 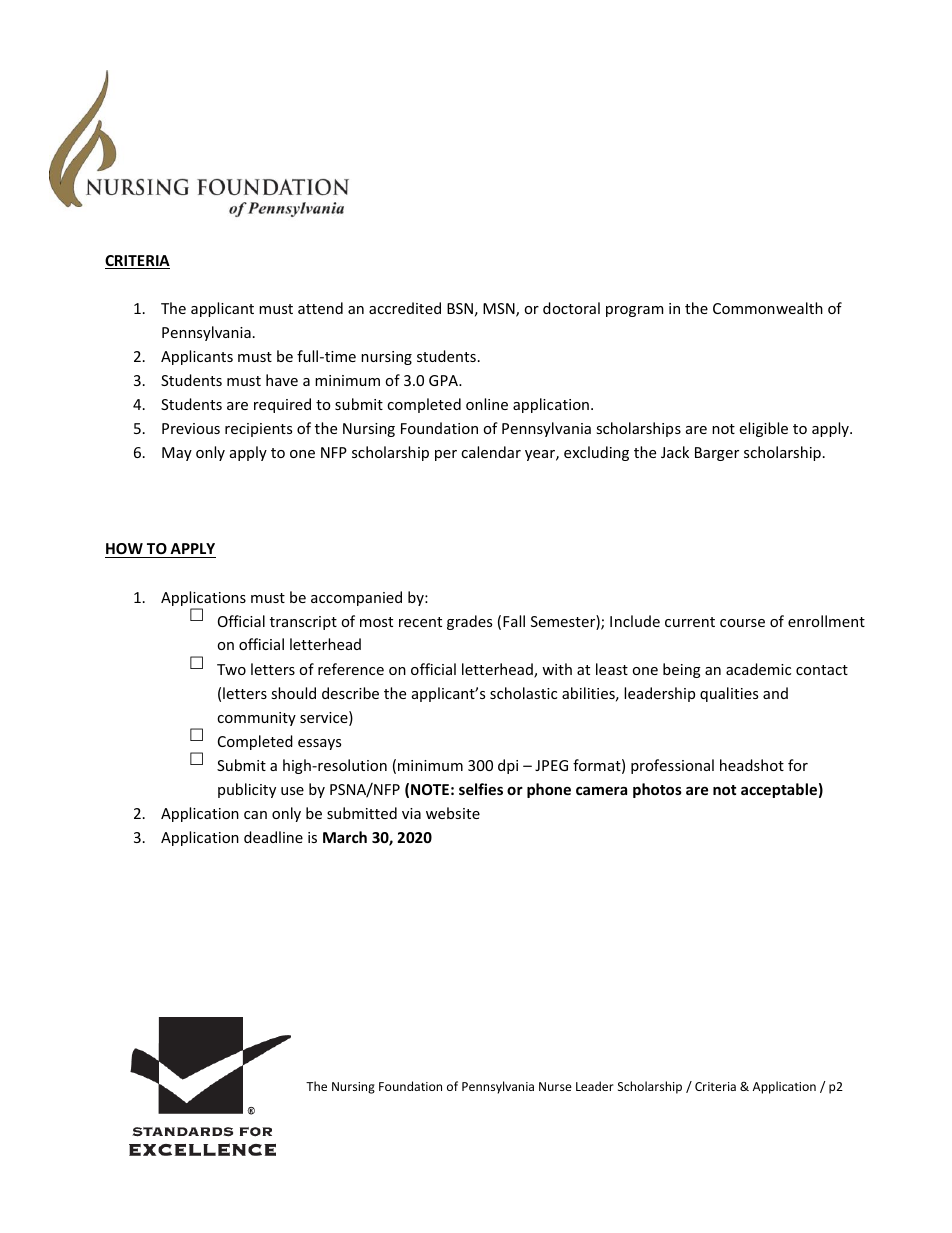 What do you see at coordinates (779, 790) in the screenshot?
I see `acceptable` at bounding box center [779, 790].
